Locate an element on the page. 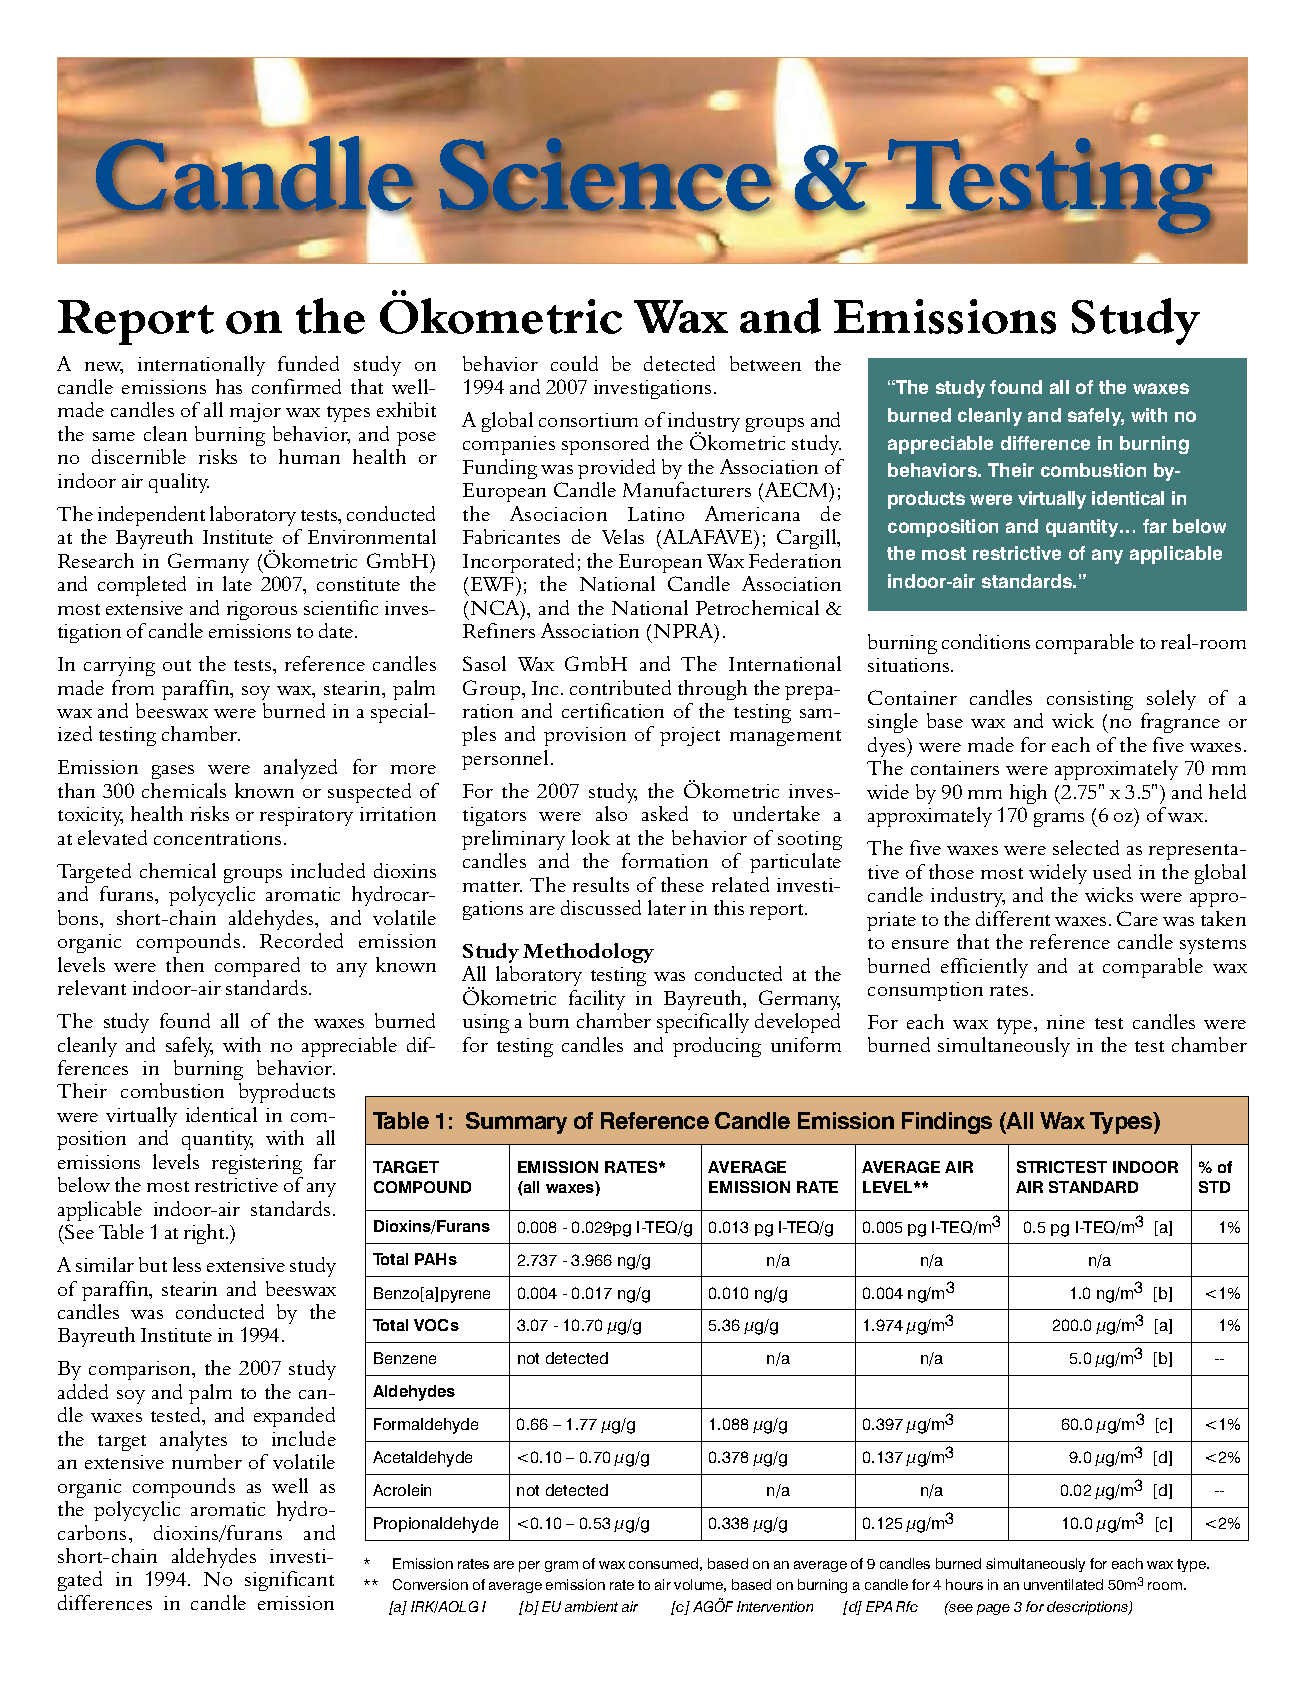 This page has height=1688, width=1305. less is located at coordinates (187, 1264).
